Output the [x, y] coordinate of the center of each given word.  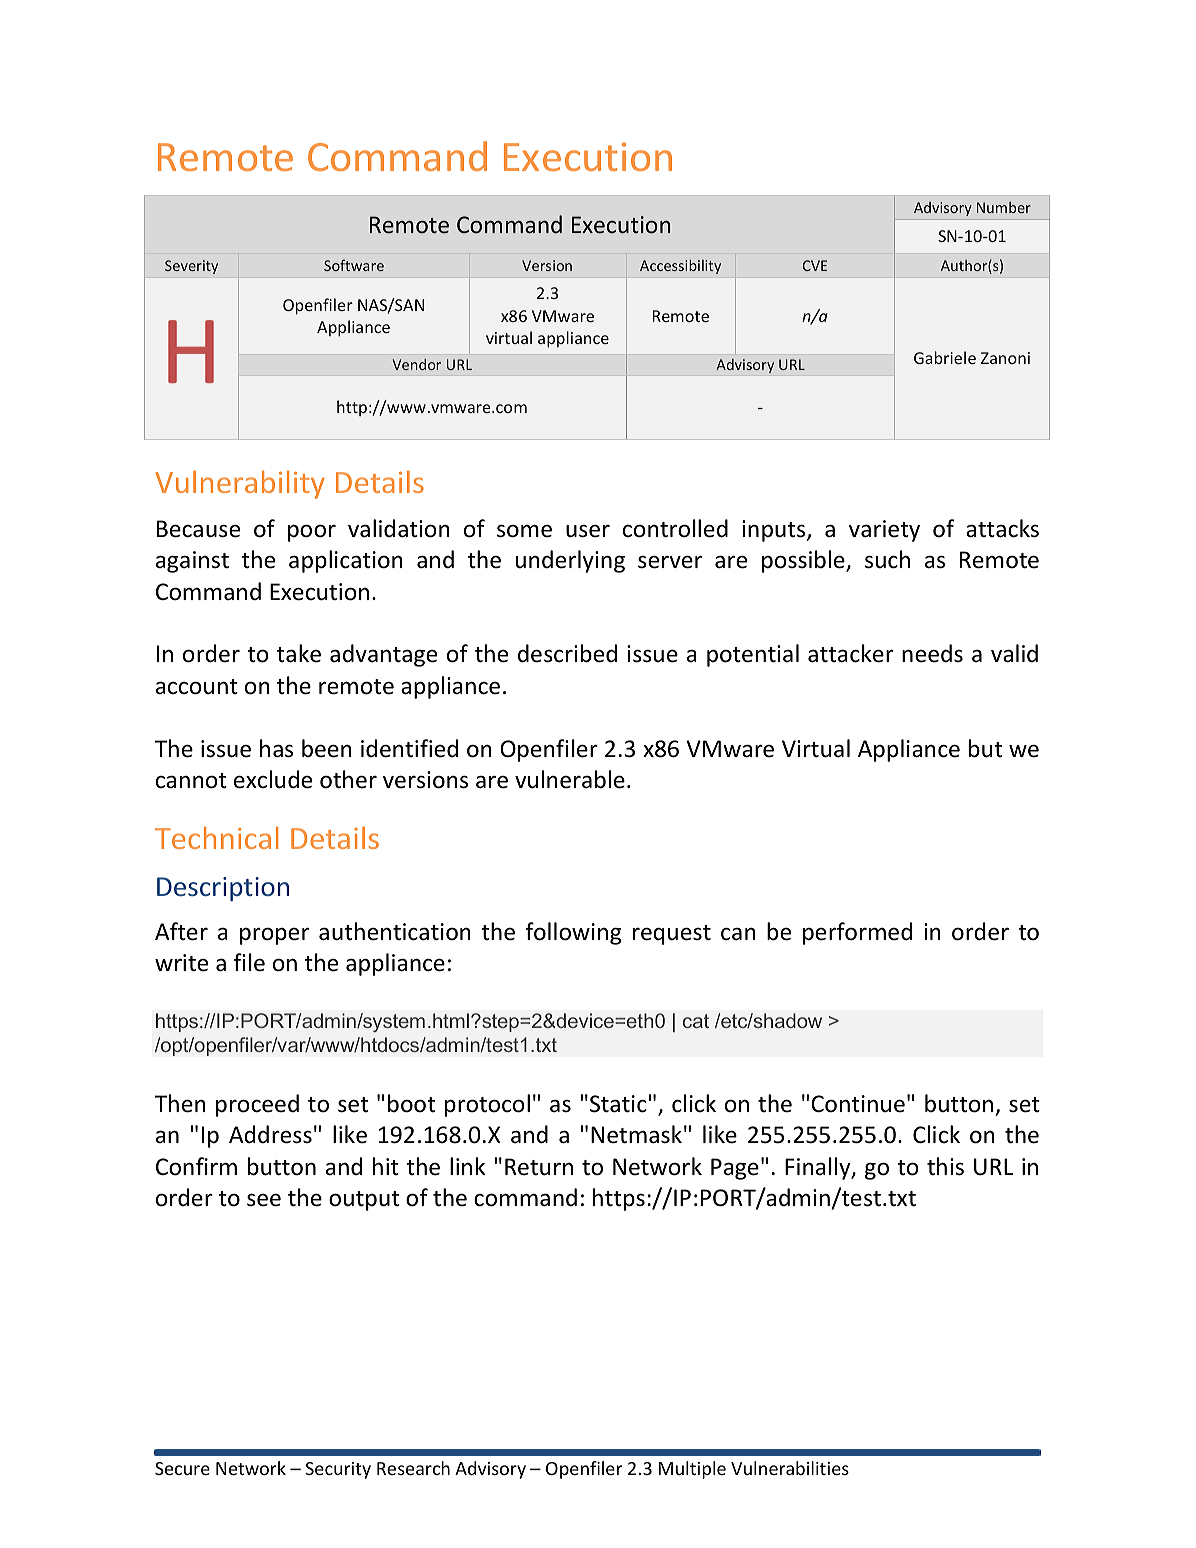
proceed [257, 1105]
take [299, 653]
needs [932, 653]
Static [618, 1104]
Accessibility [680, 266]
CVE [815, 265]
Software [354, 265]
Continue [858, 1104]
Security [338, 1470]
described [567, 653]
